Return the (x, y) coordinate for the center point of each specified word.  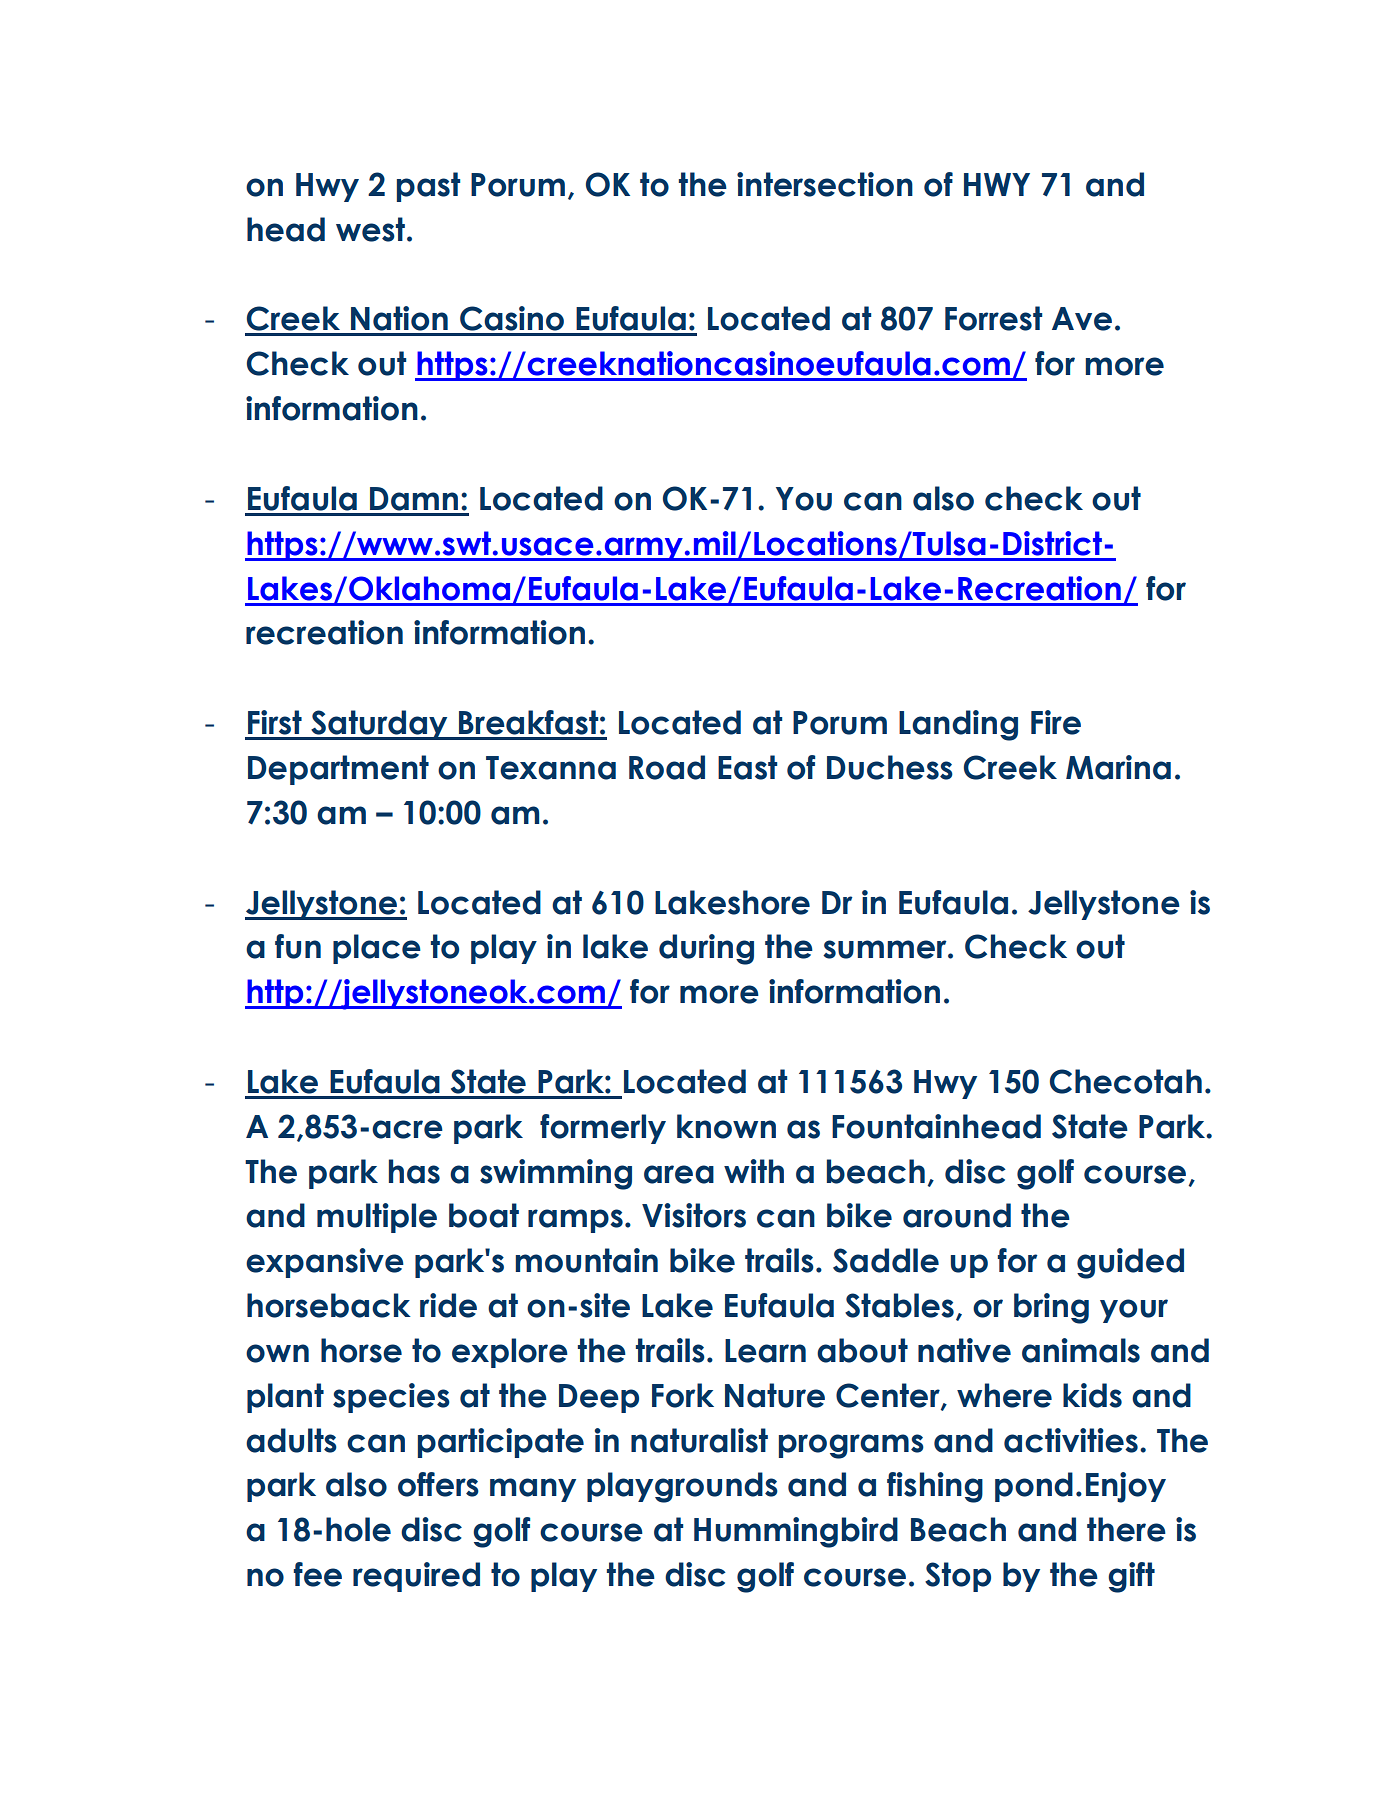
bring (1051, 1308)
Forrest (993, 318)
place (377, 949)
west (370, 229)
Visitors (694, 1215)
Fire (1056, 722)
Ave (1082, 319)
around (957, 1215)
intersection (825, 184)
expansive (325, 1263)
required (416, 1577)
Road (667, 767)
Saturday (379, 725)
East (747, 767)
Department (338, 770)
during (706, 949)
